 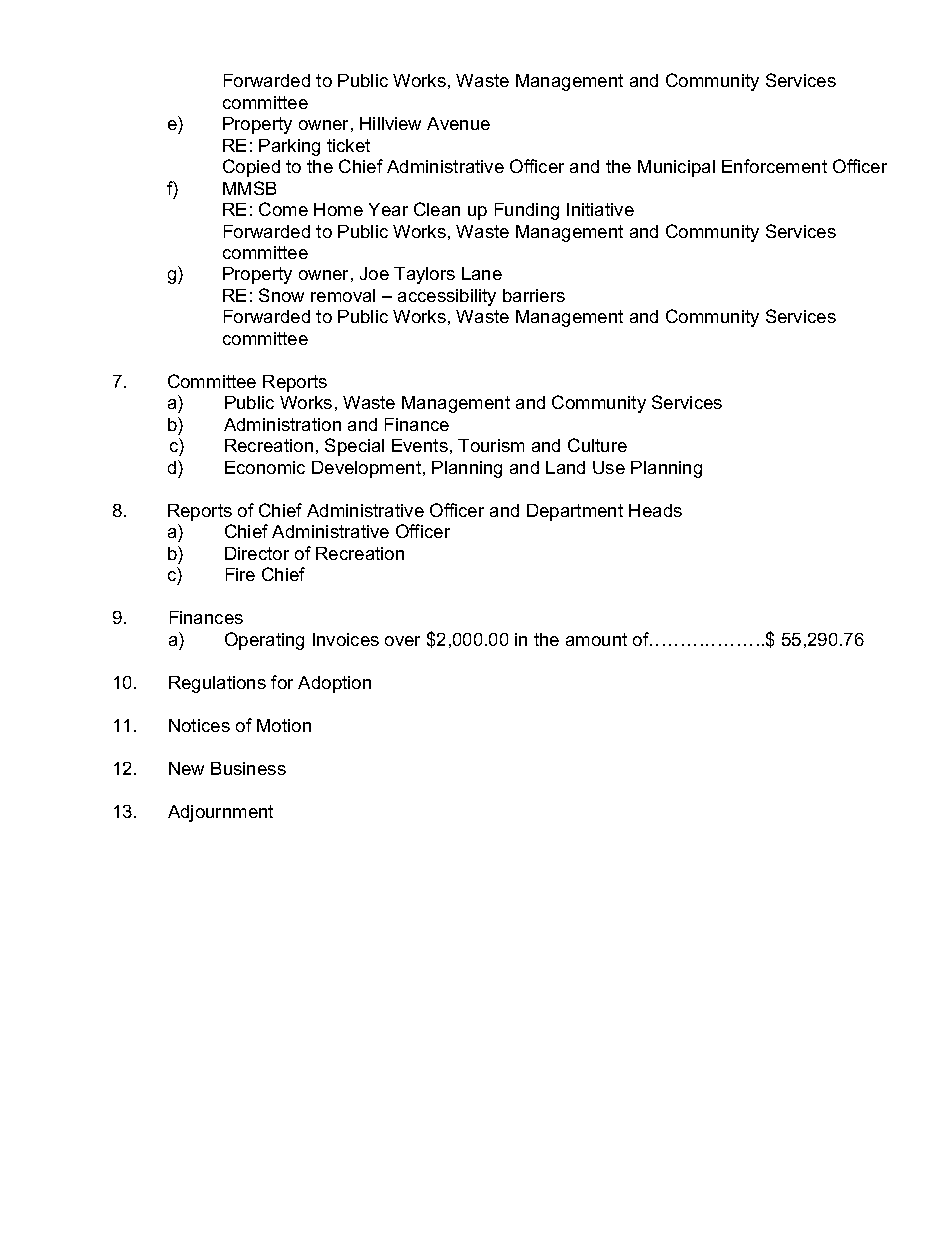 I want to click on Parking, so click(x=289, y=147).
